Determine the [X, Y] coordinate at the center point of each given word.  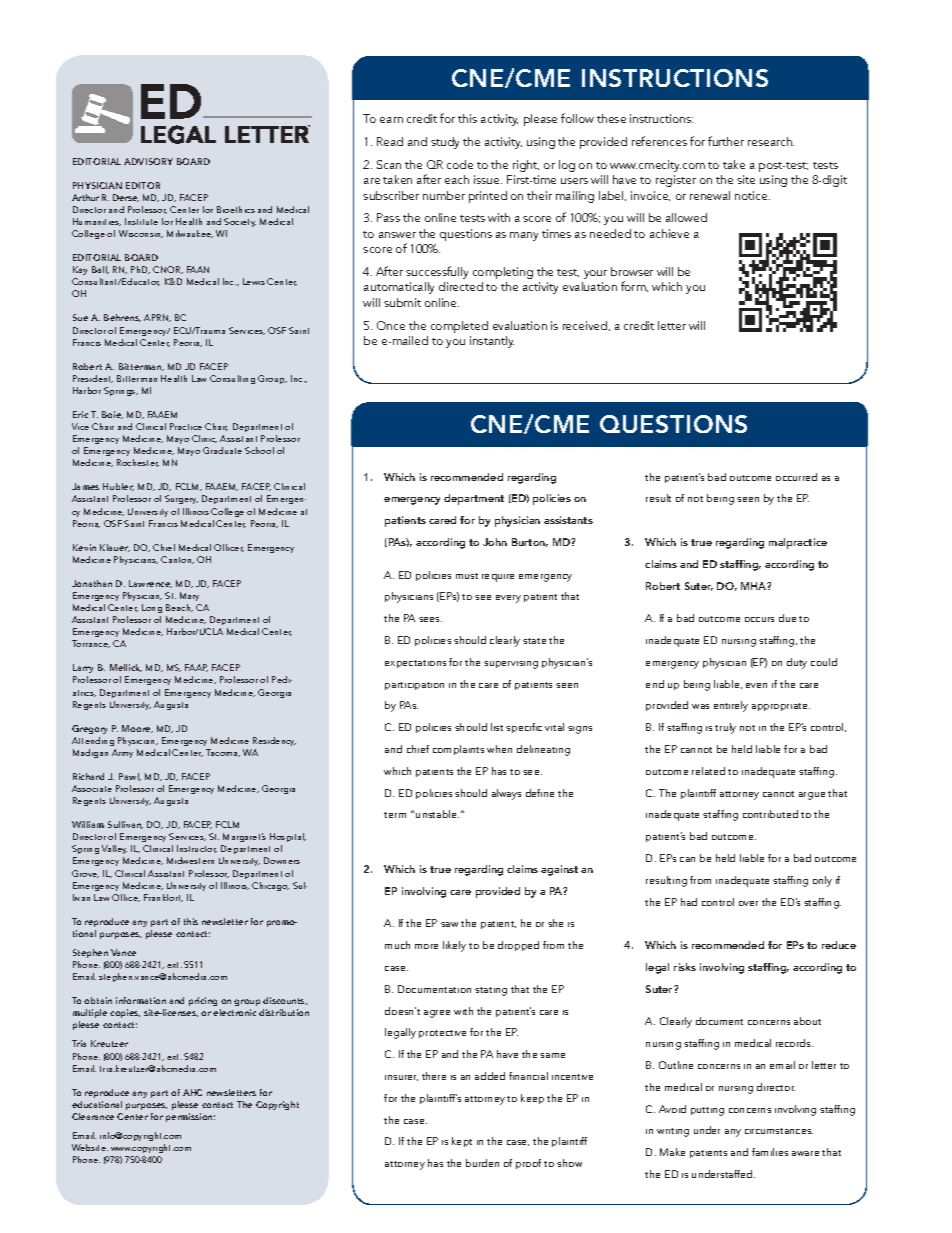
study [445, 143]
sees [430, 619]
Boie [112, 415]
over [748, 903]
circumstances [779, 1131]
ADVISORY [148, 161]
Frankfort [163, 898]
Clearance [93, 1116]
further [726, 141]
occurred [796, 477]
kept [462, 1142]
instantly [492, 342]
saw [449, 924]
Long [152, 608]
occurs [759, 619]
